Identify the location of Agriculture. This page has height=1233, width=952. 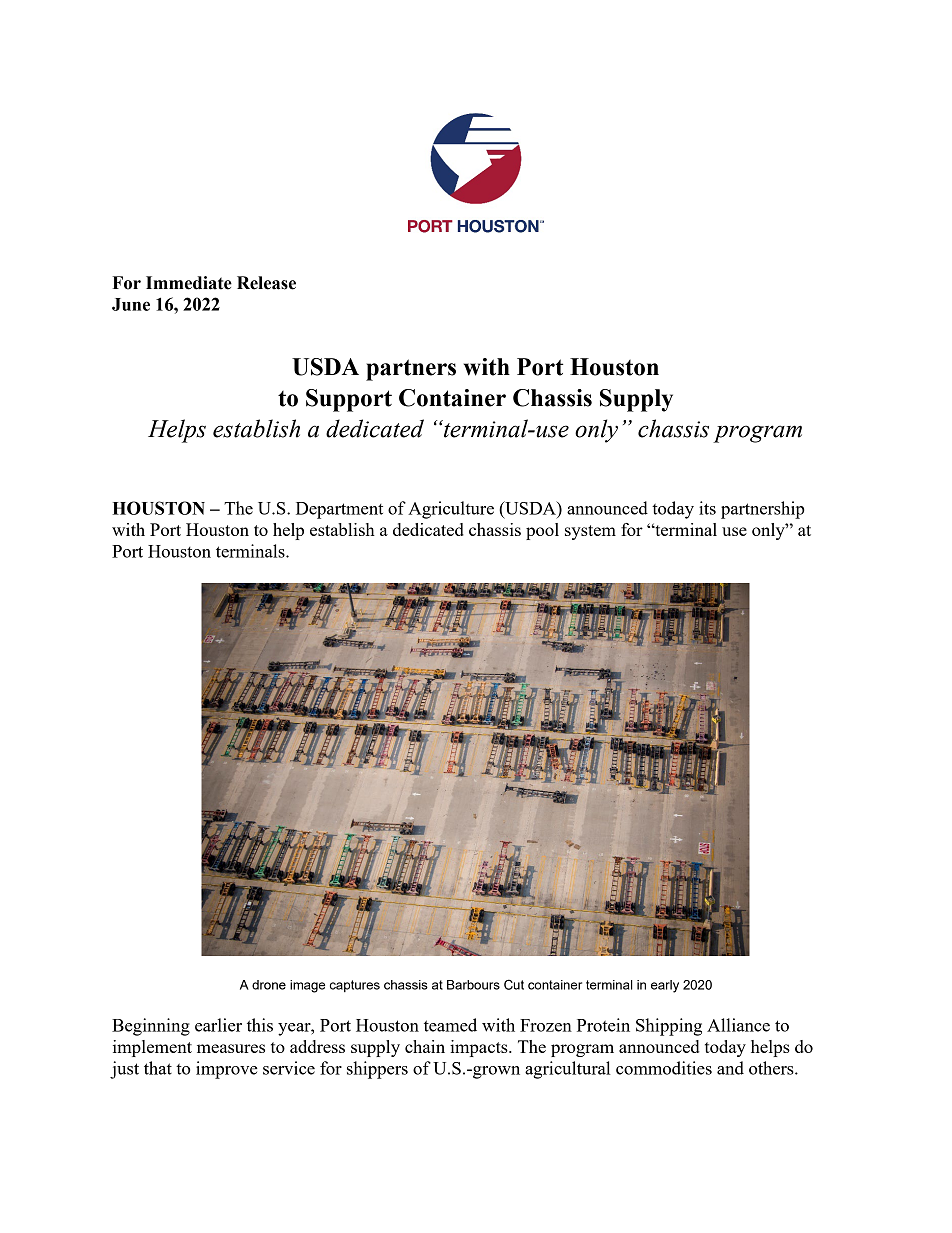
(451, 510).
